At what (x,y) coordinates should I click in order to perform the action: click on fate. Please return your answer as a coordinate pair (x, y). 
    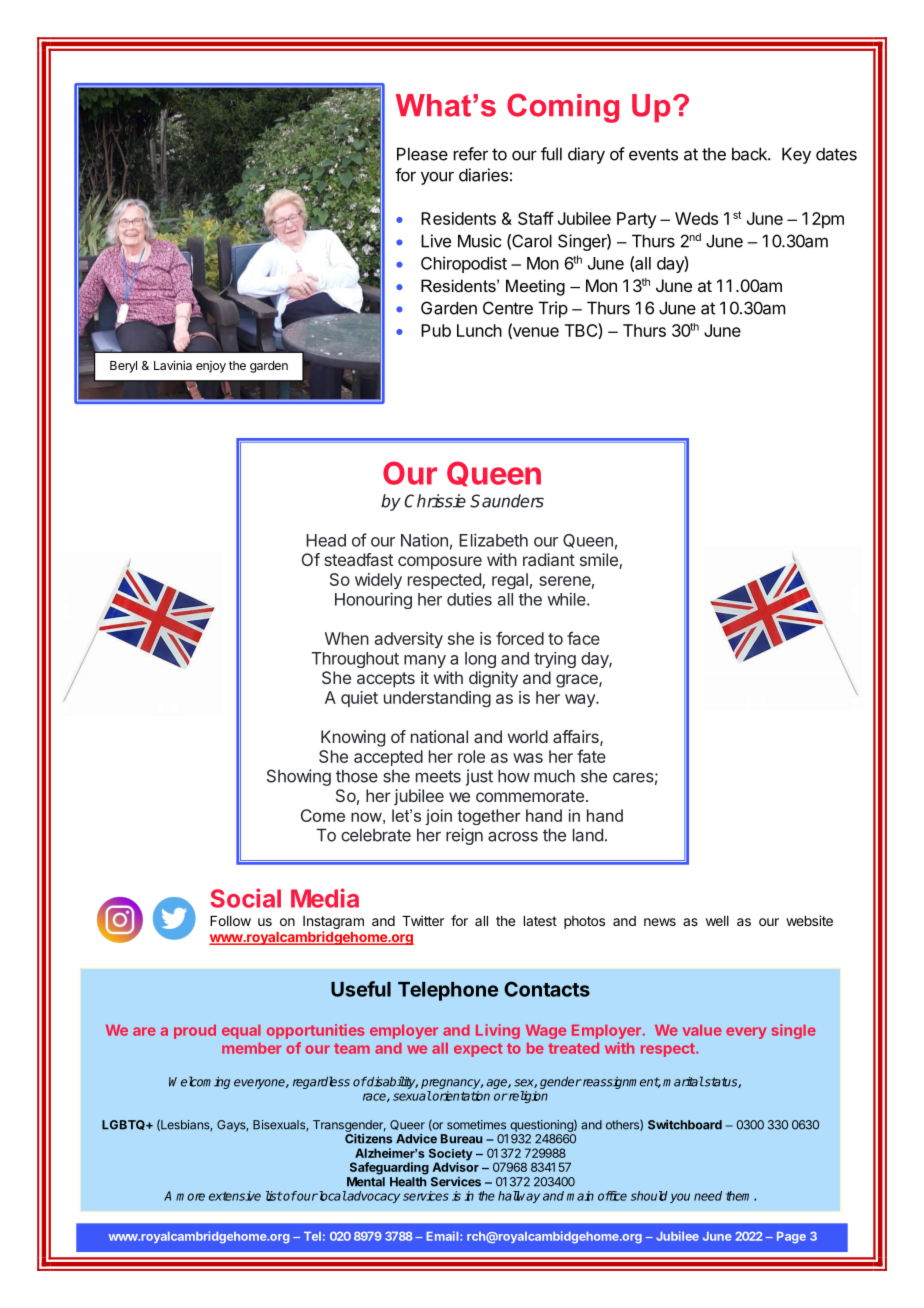
    Looking at the image, I should click on (591, 756).
